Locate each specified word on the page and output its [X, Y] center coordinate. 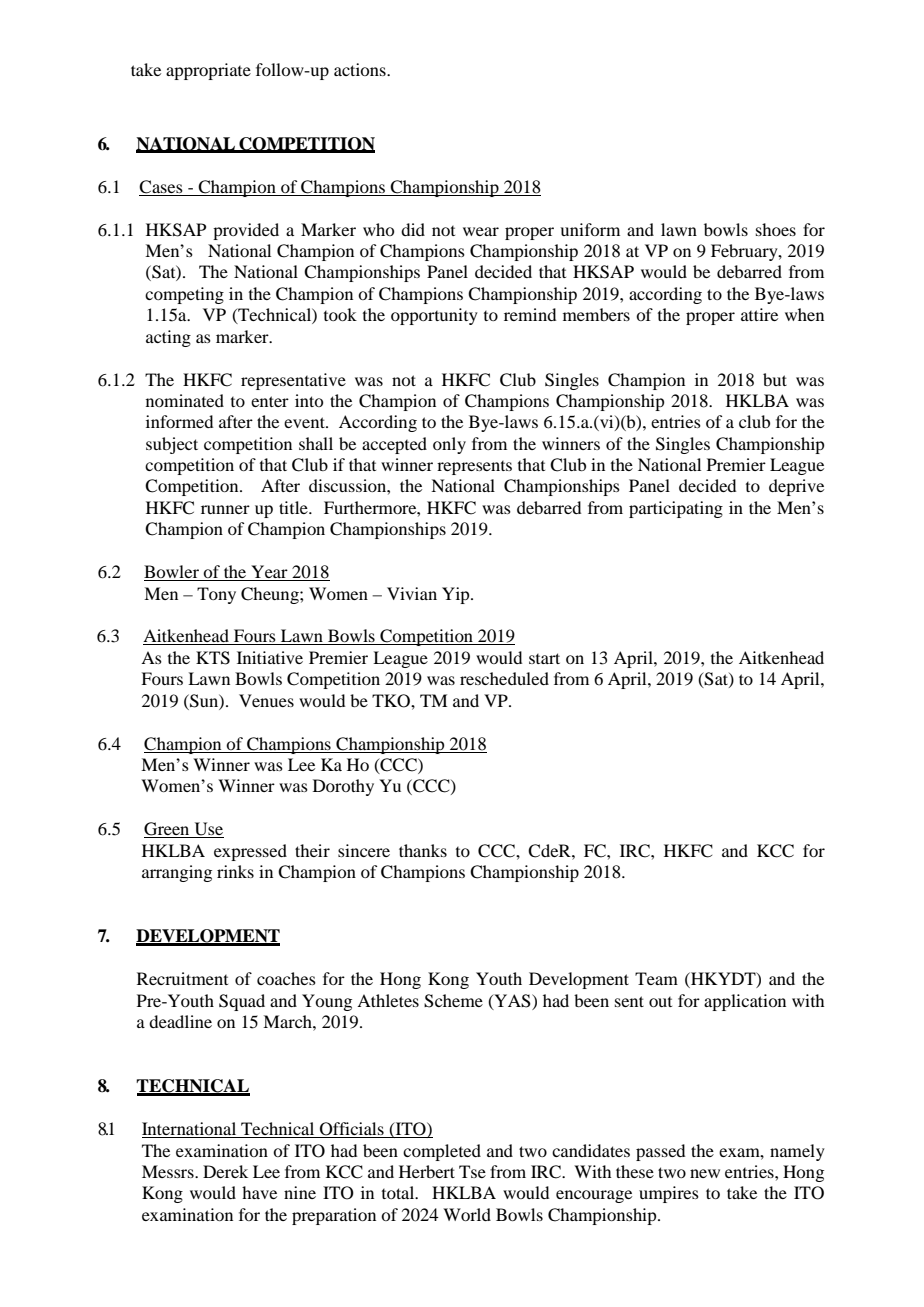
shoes [776, 229]
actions [361, 69]
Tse [472, 1171]
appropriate [208, 71]
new [705, 1173]
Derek [225, 1171]
